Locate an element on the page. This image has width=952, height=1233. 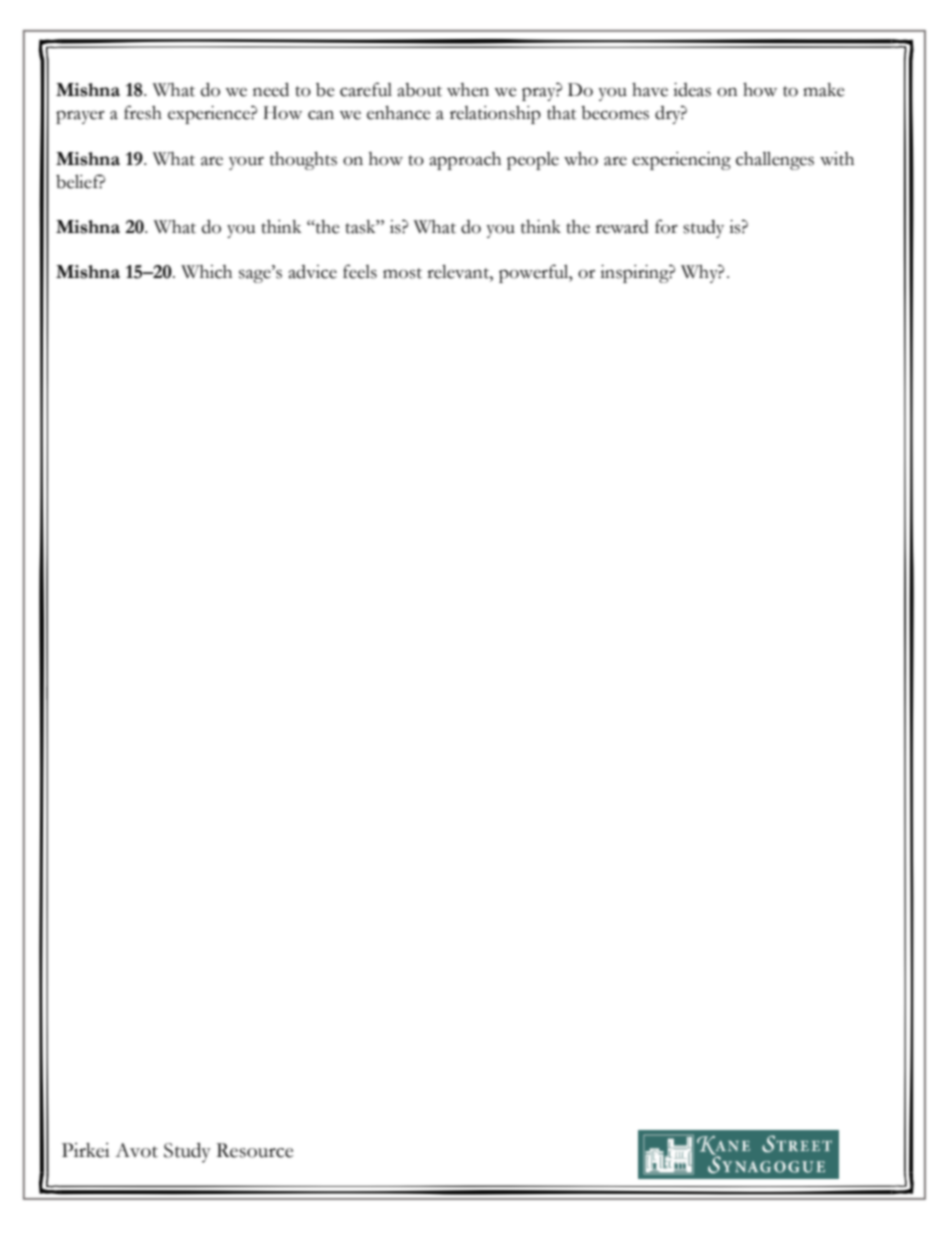
Resource is located at coordinates (254, 1150).
